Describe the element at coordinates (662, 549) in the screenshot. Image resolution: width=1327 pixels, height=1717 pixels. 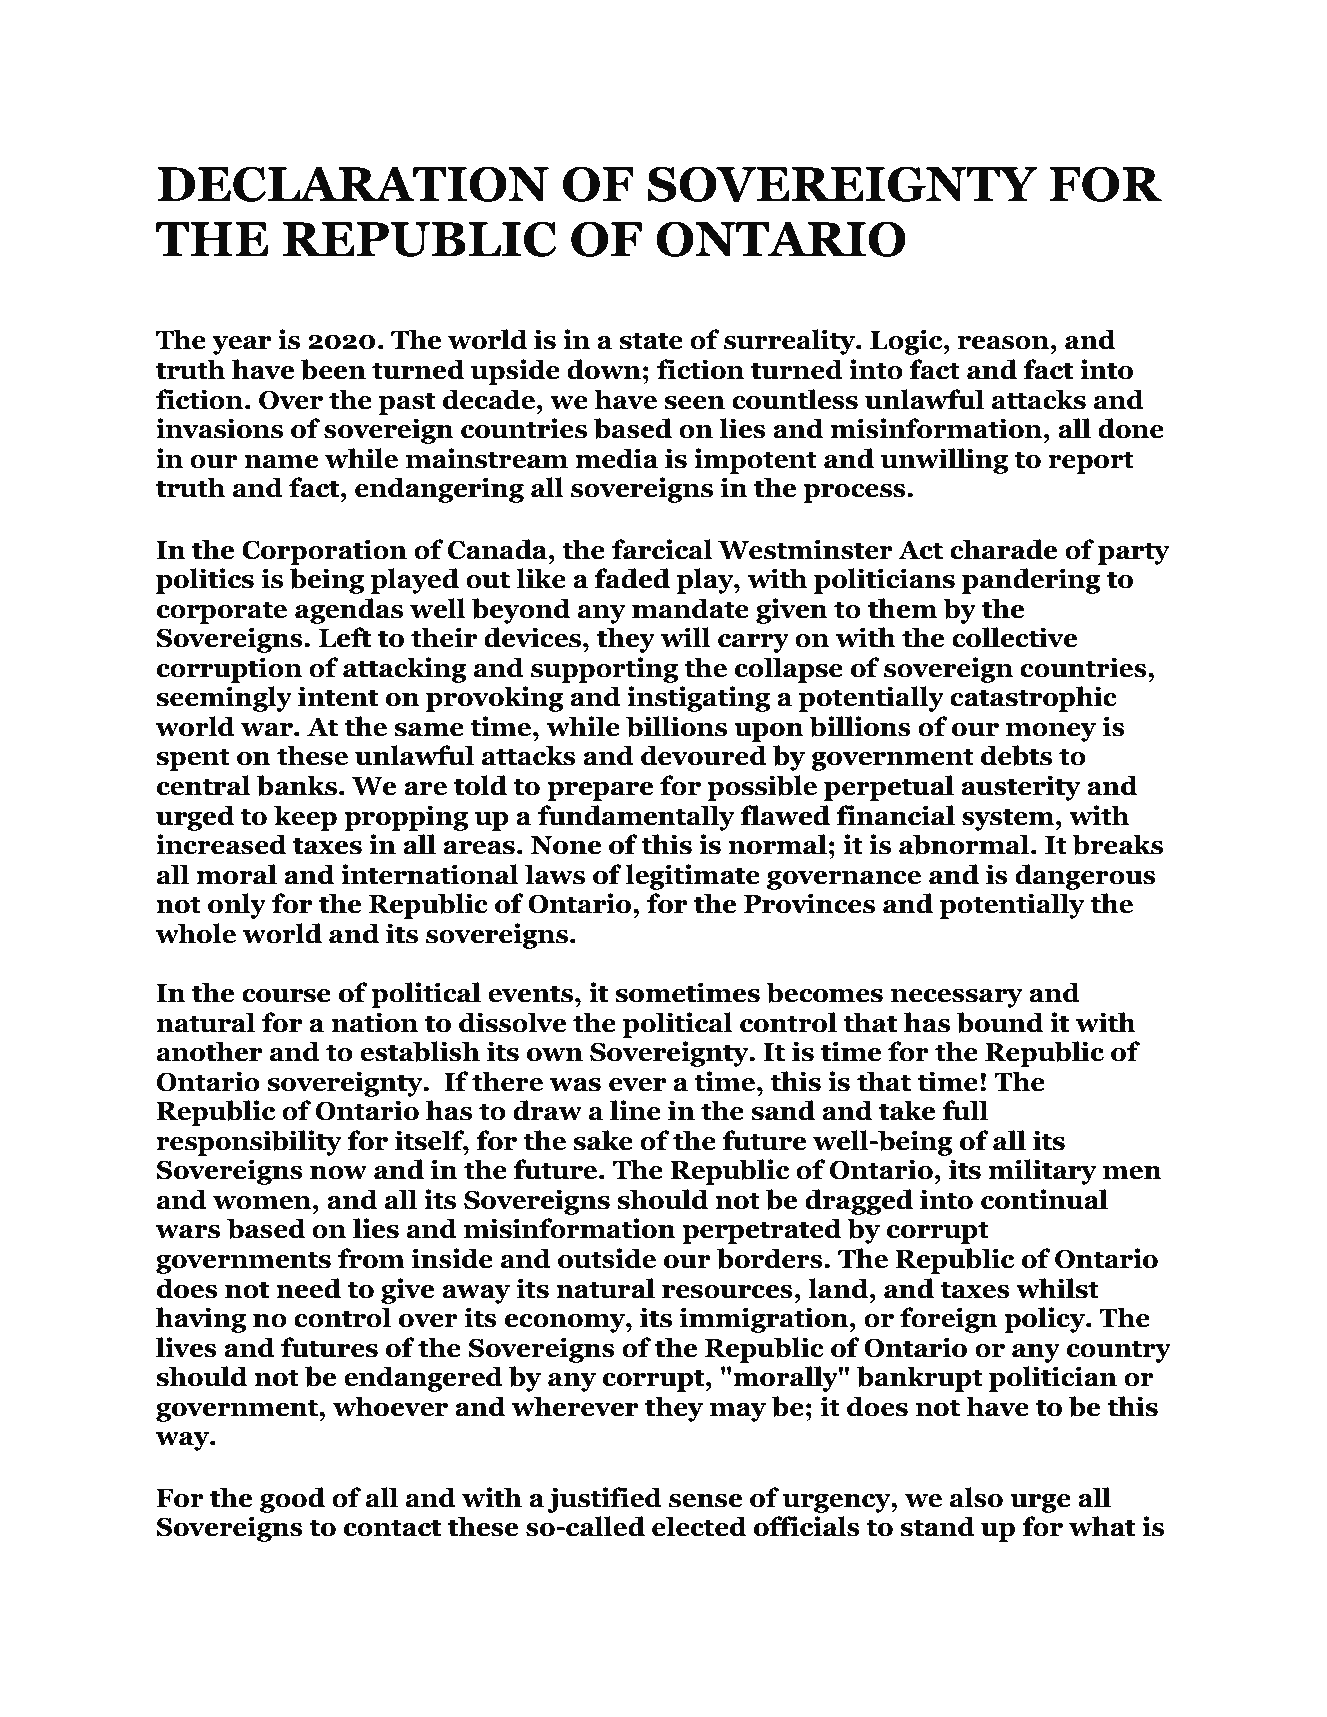
I see `farcical` at that location.
